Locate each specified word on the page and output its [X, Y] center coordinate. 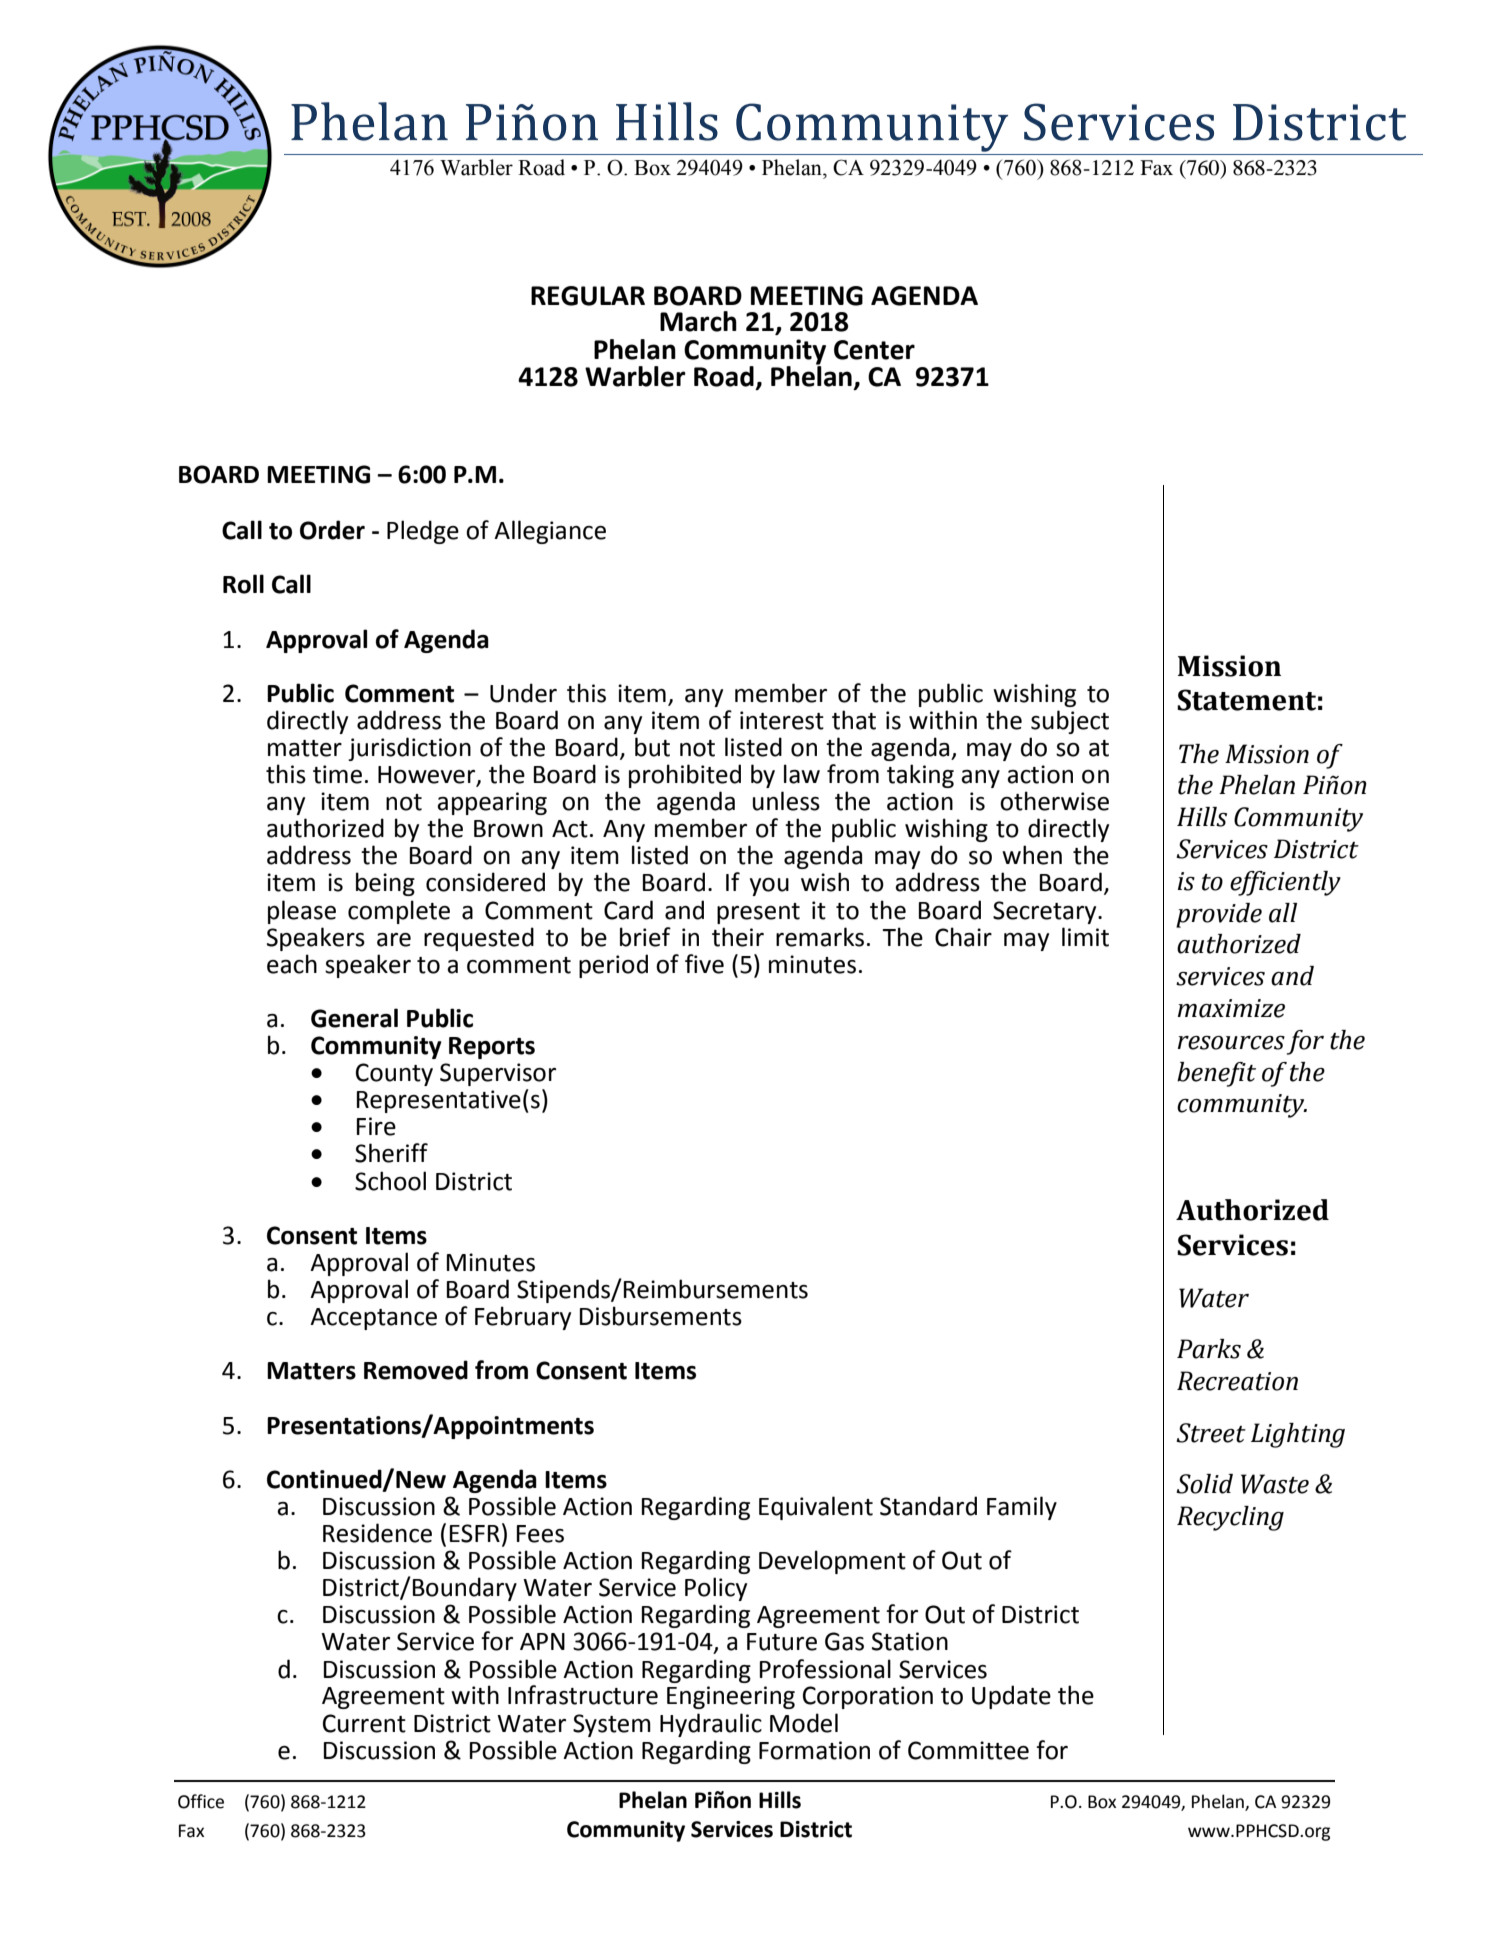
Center [874, 350]
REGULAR [588, 296]
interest [782, 720]
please [302, 912]
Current [364, 1723]
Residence [377, 1533]
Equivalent [816, 1508]
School [390, 1181]
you [769, 887]
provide [1219, 915]
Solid [1204, 1484]
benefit [1216, 1074]
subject [1070, 722]
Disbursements [661, 1316]
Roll [243, 584]
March [698, 321]
